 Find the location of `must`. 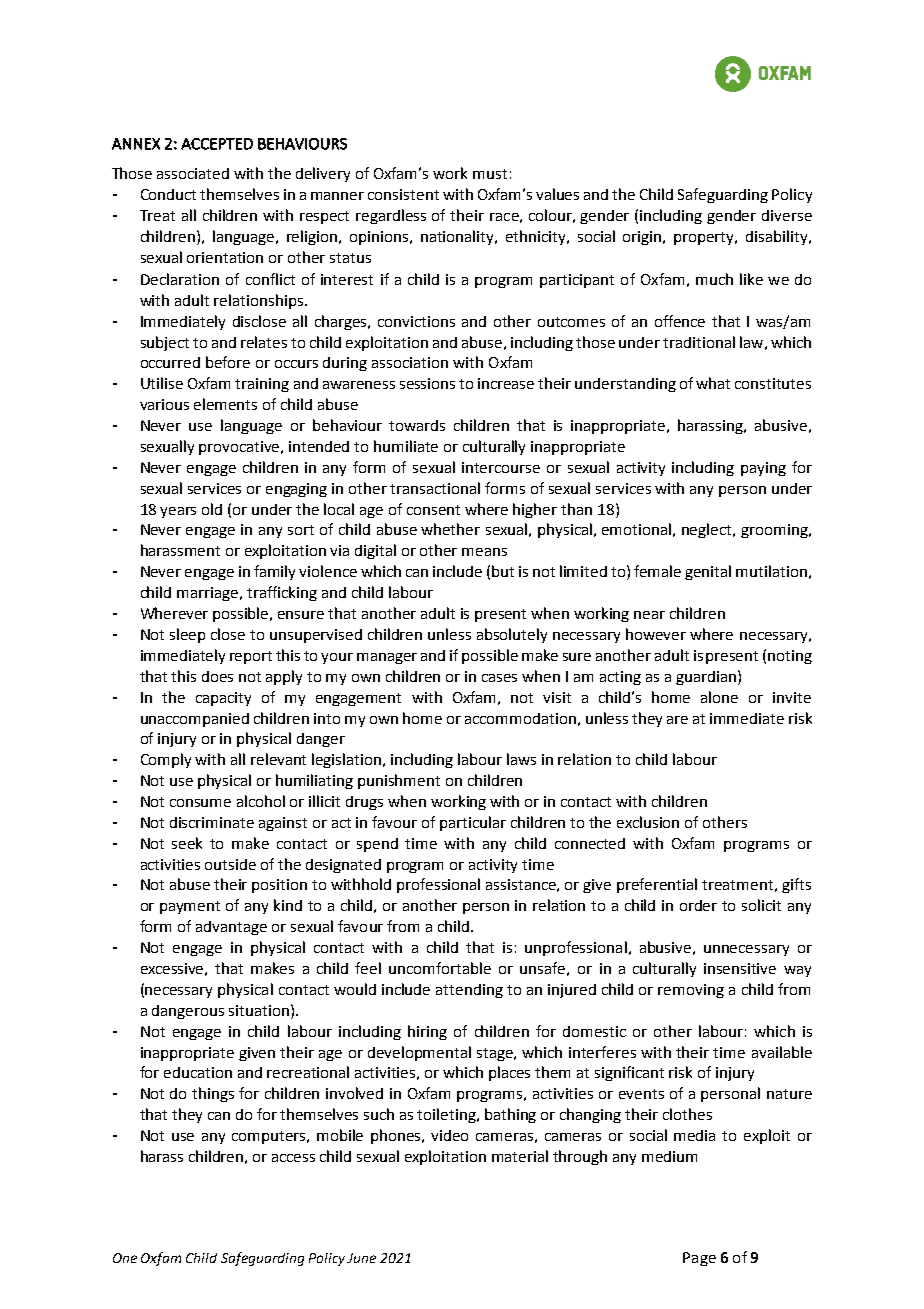

must is located at coordinates (490, 174).
